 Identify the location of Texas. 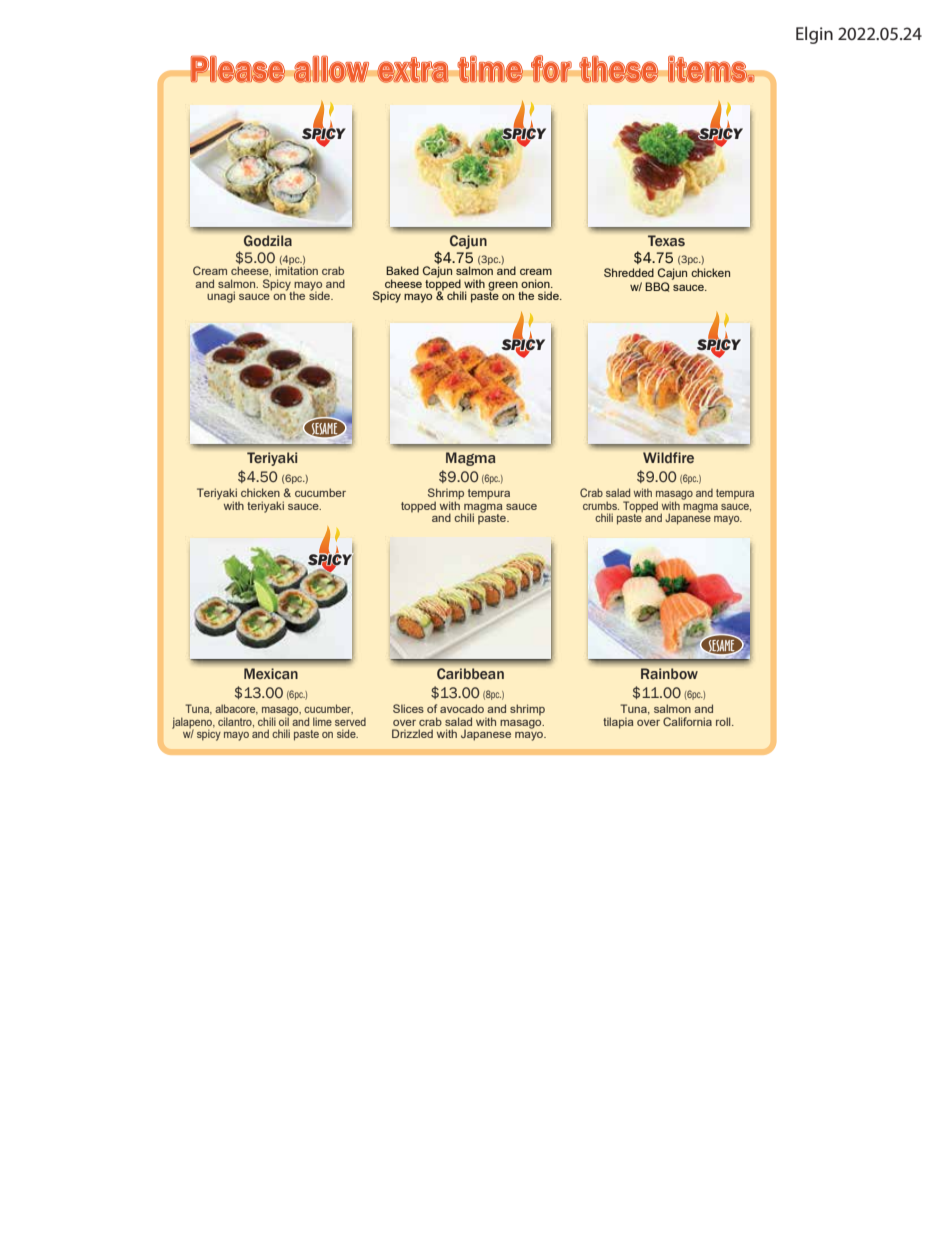
(666, 240).
